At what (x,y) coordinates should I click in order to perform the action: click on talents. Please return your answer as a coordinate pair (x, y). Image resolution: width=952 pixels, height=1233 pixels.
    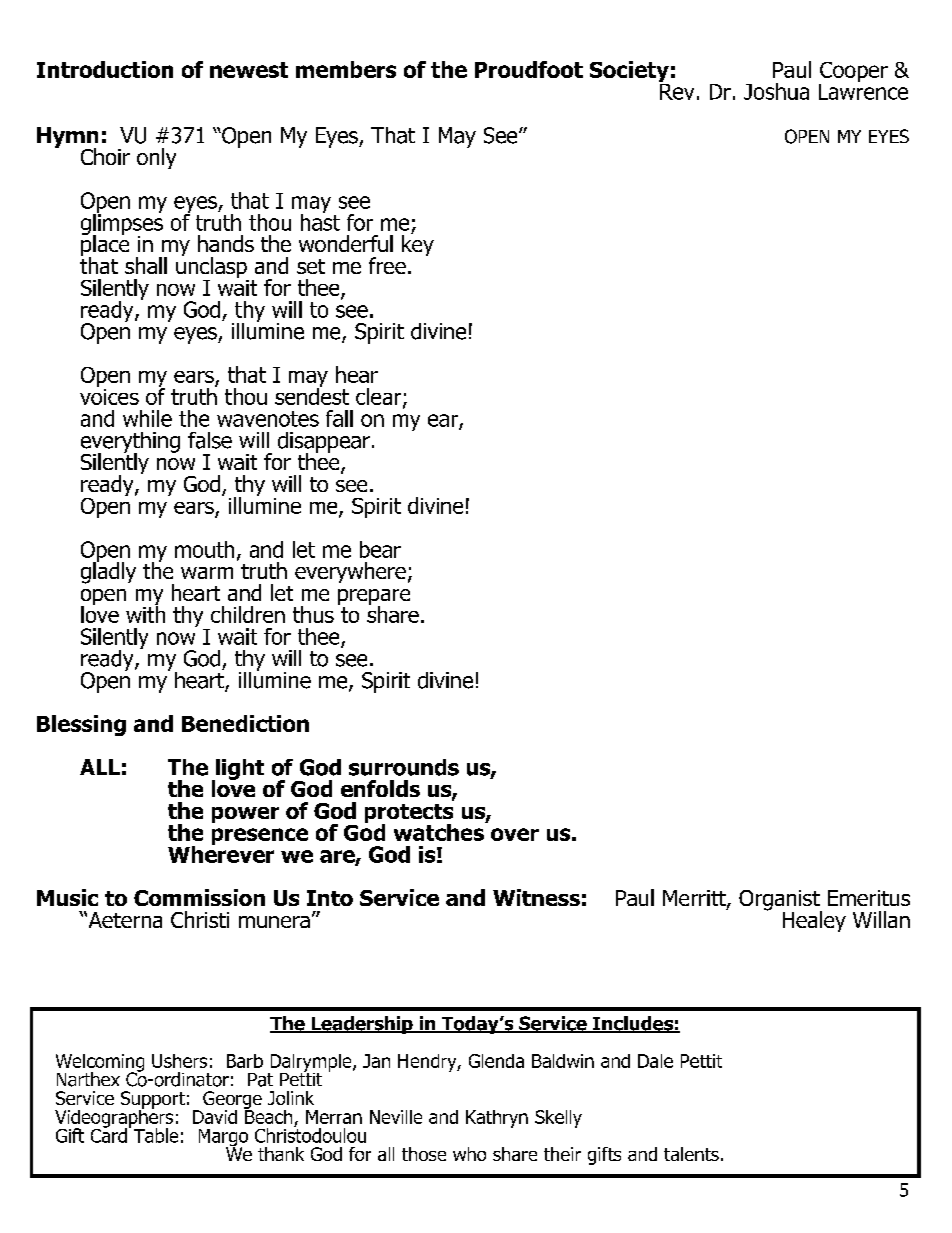
    Looking at the image, I should click on (691, 1154).
